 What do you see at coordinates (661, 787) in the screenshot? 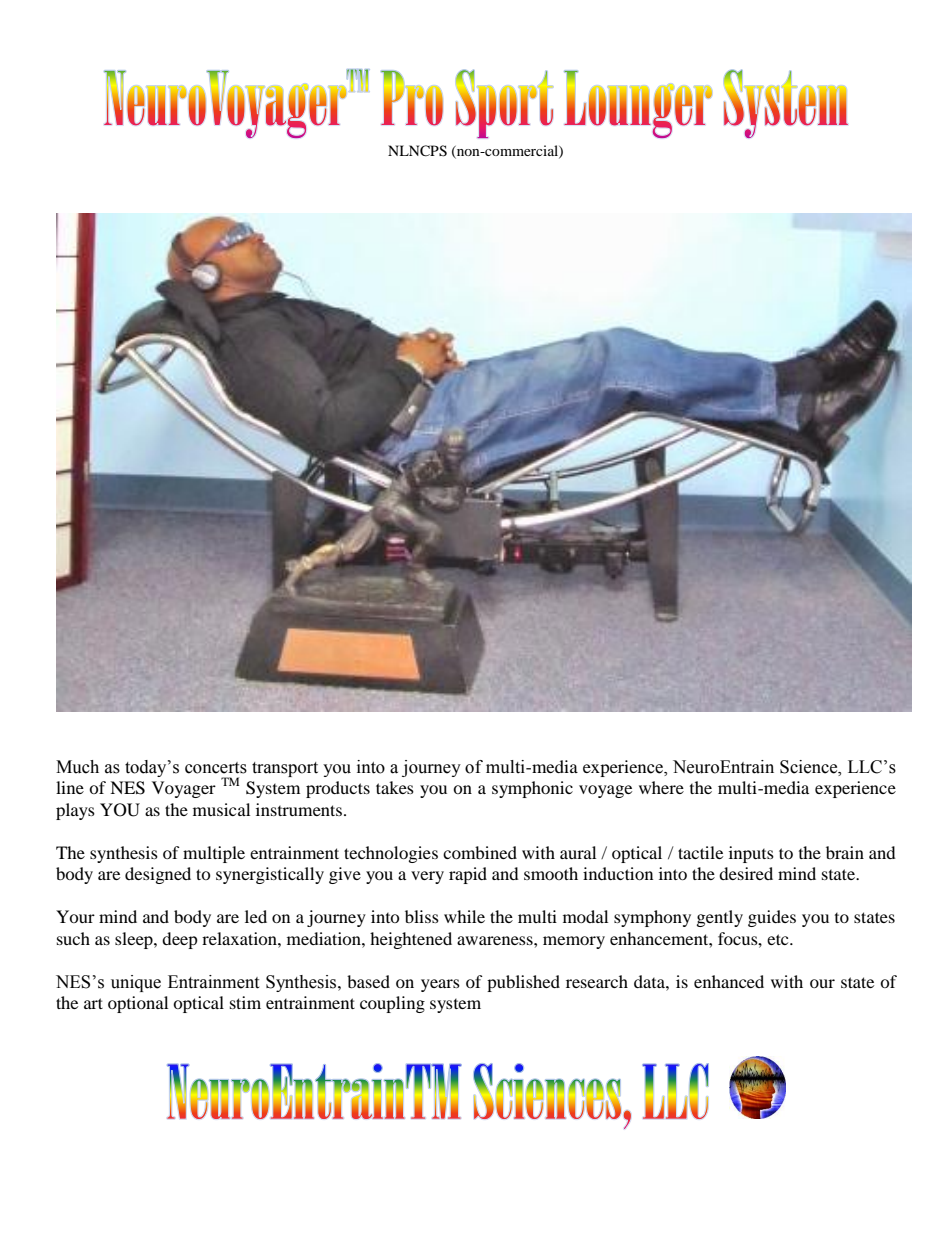
I see `where` at bounding box center [661, 787].
